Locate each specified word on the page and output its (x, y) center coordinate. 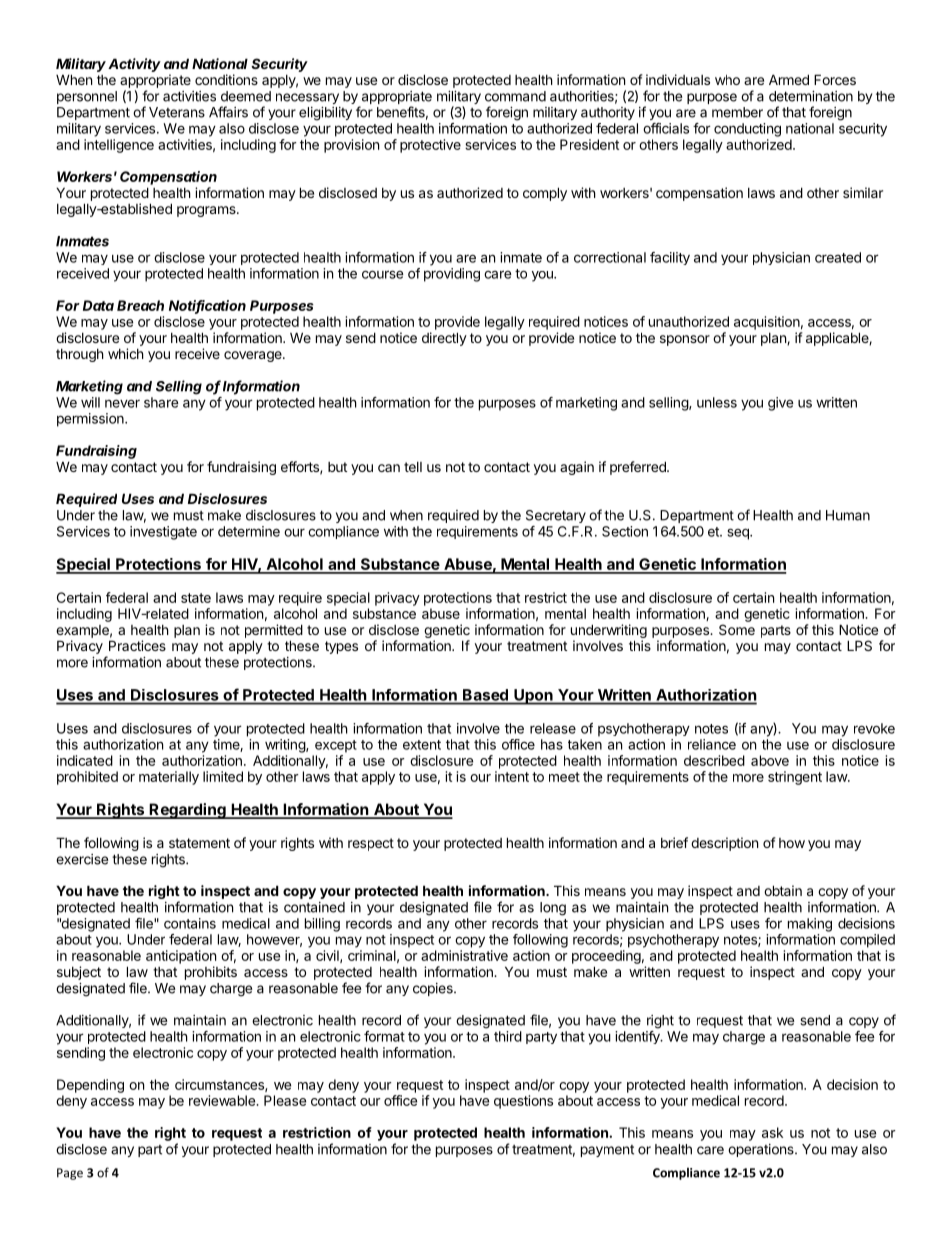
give (781, 404)
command (515, 96)
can (389, 468)
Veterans (177, 112)
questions (523, 1102)
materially (169, 778)
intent (512, 776)
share (161, 402)
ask (772, 1132)
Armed (789, 79)
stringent (795, 778)
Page (70, 1174)
